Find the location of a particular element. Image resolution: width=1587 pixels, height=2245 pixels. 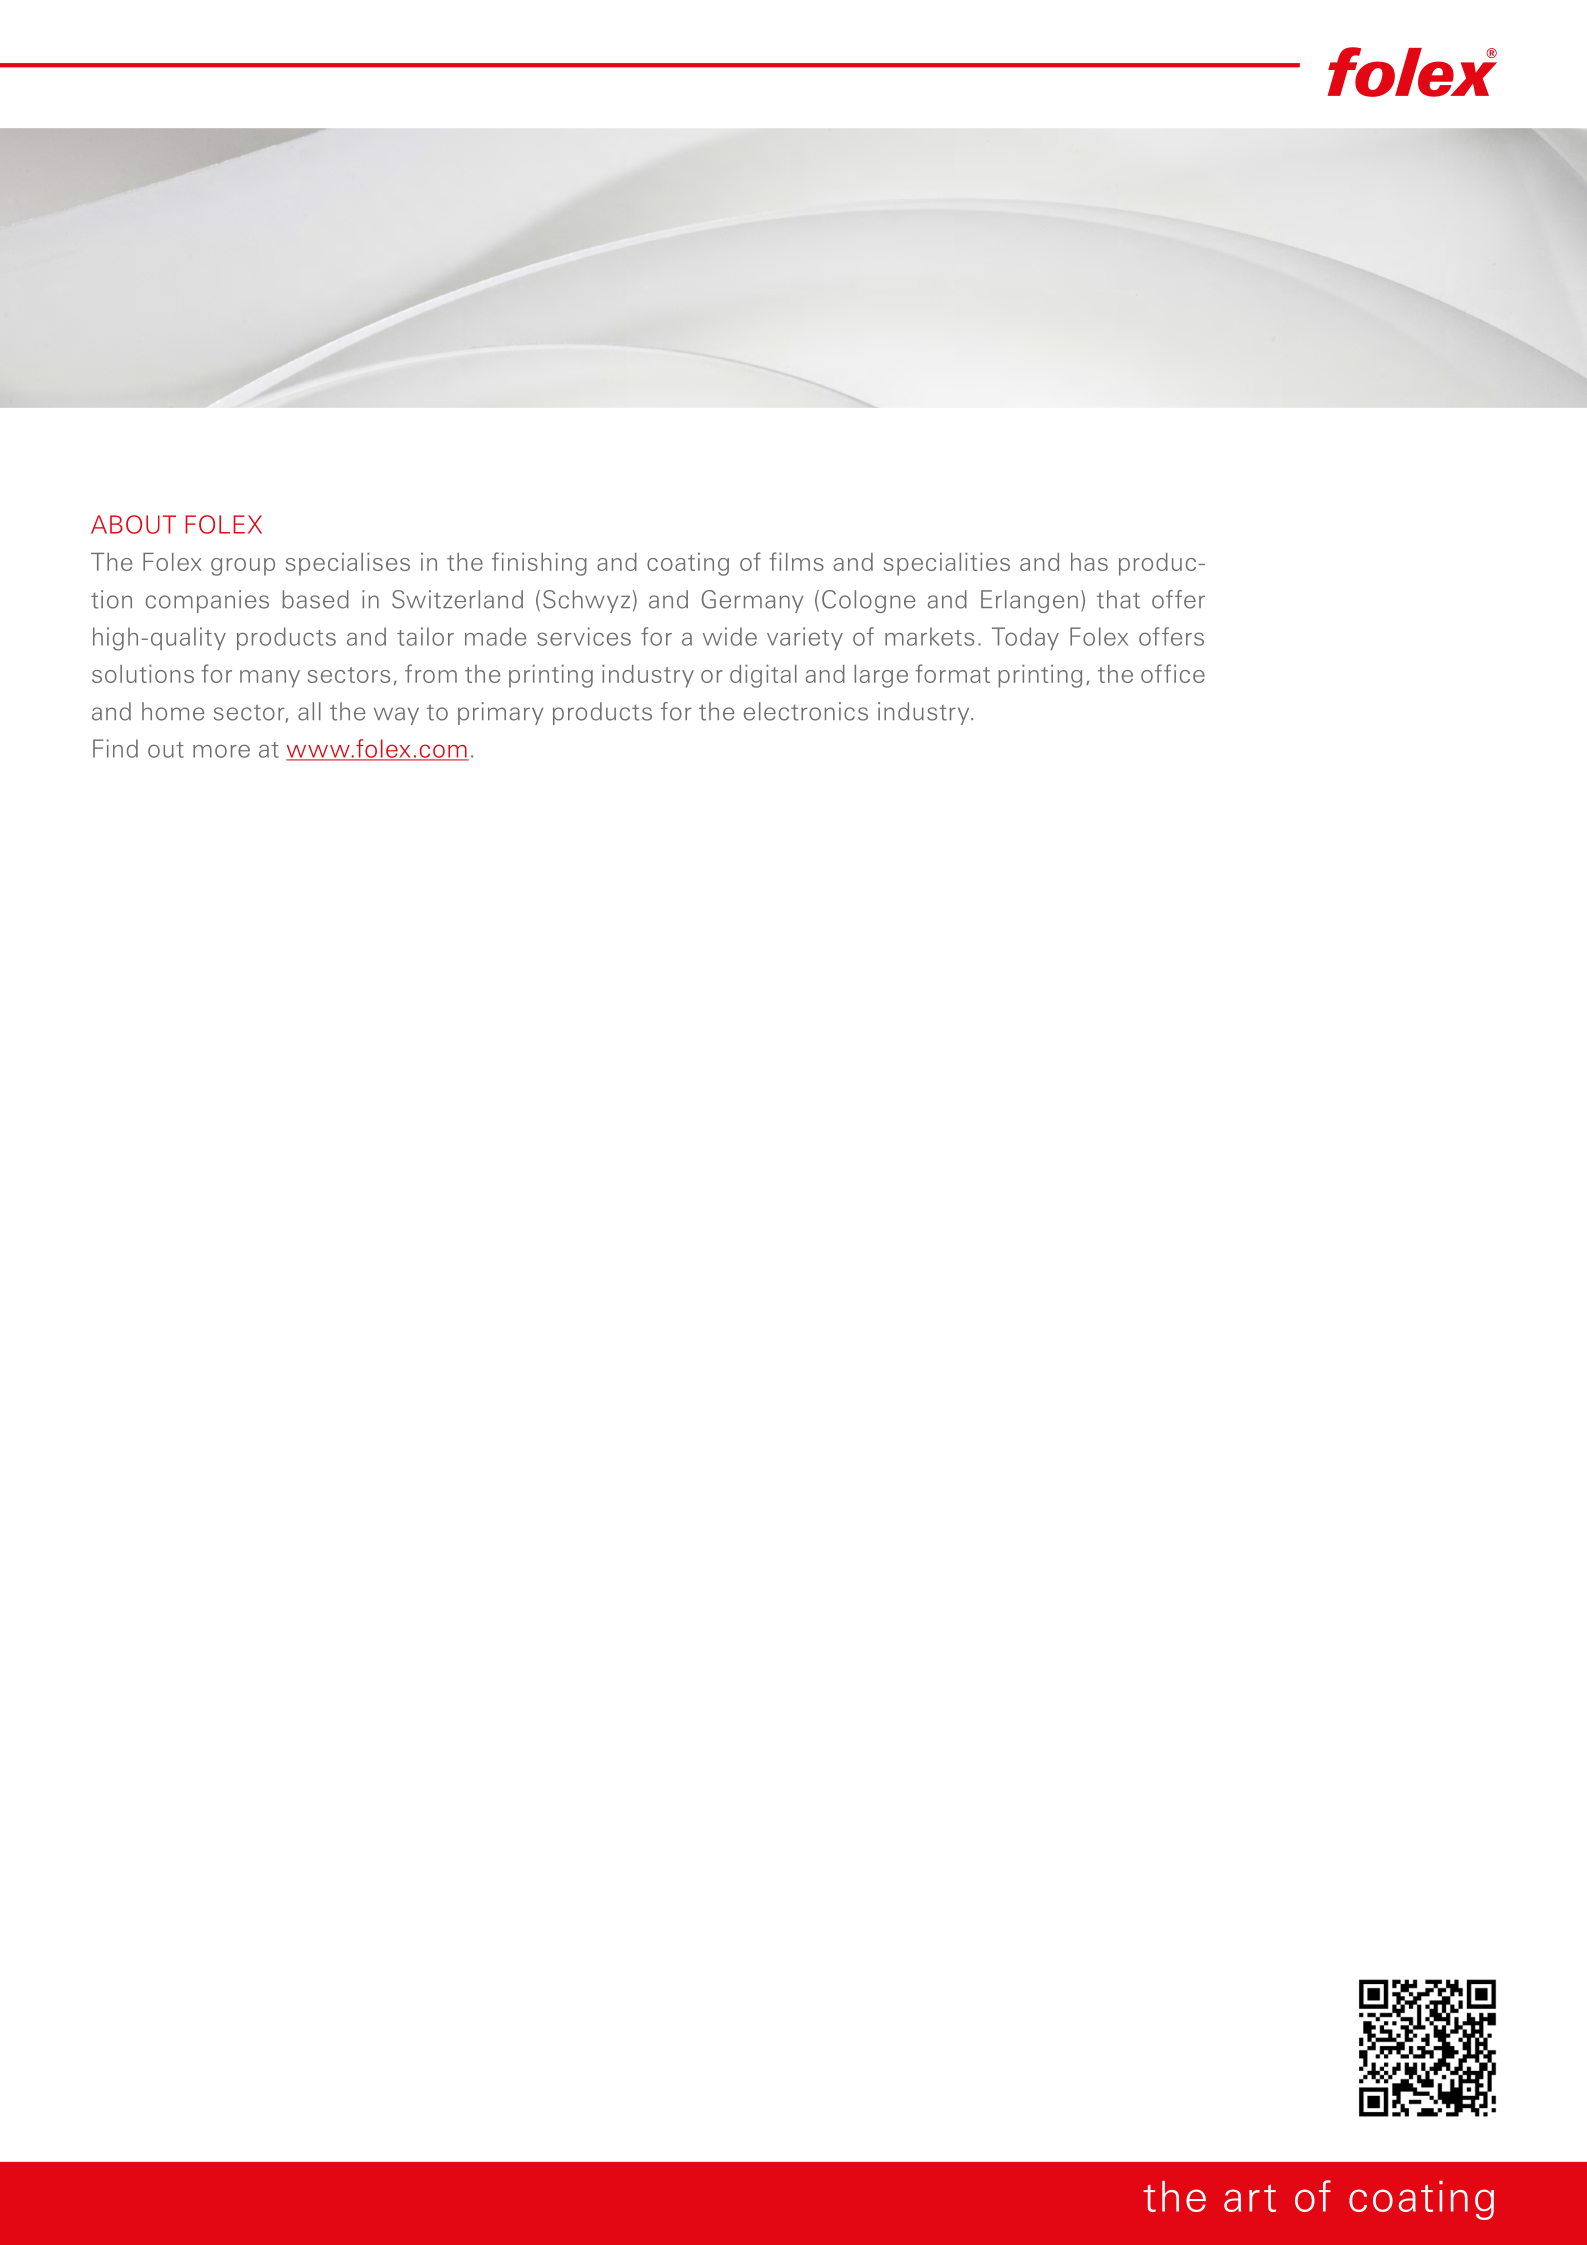

electronics is located at coordinates (806, 711).
